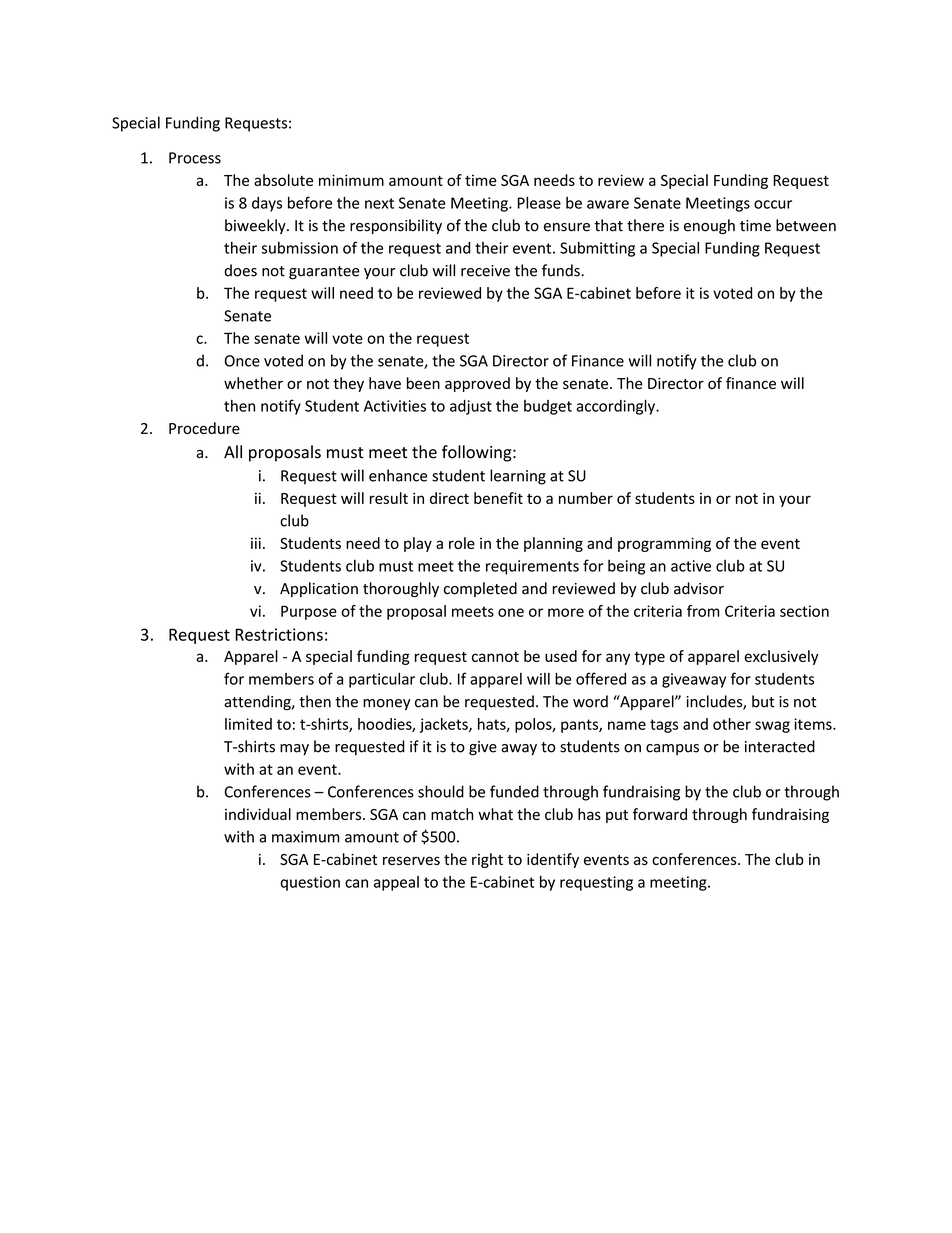 The width and height of the image is (952, 1233). I want to click on right, so click(487, 860).
